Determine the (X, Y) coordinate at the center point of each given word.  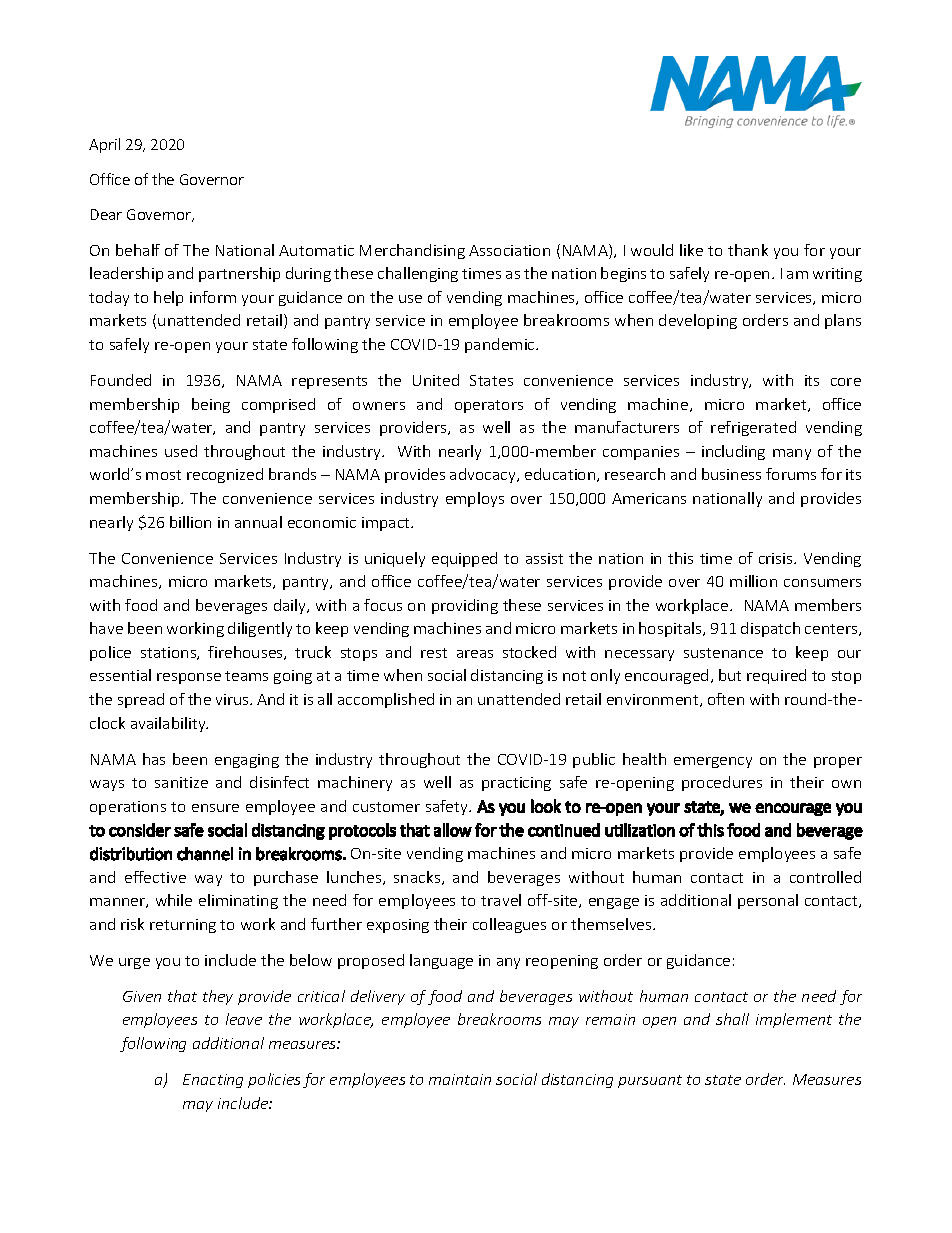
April (104, 145)
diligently (260, 629)
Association (509, 250)
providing (465, 606)
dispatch (770, 629)
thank (748, 250)
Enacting (213, 1081)
